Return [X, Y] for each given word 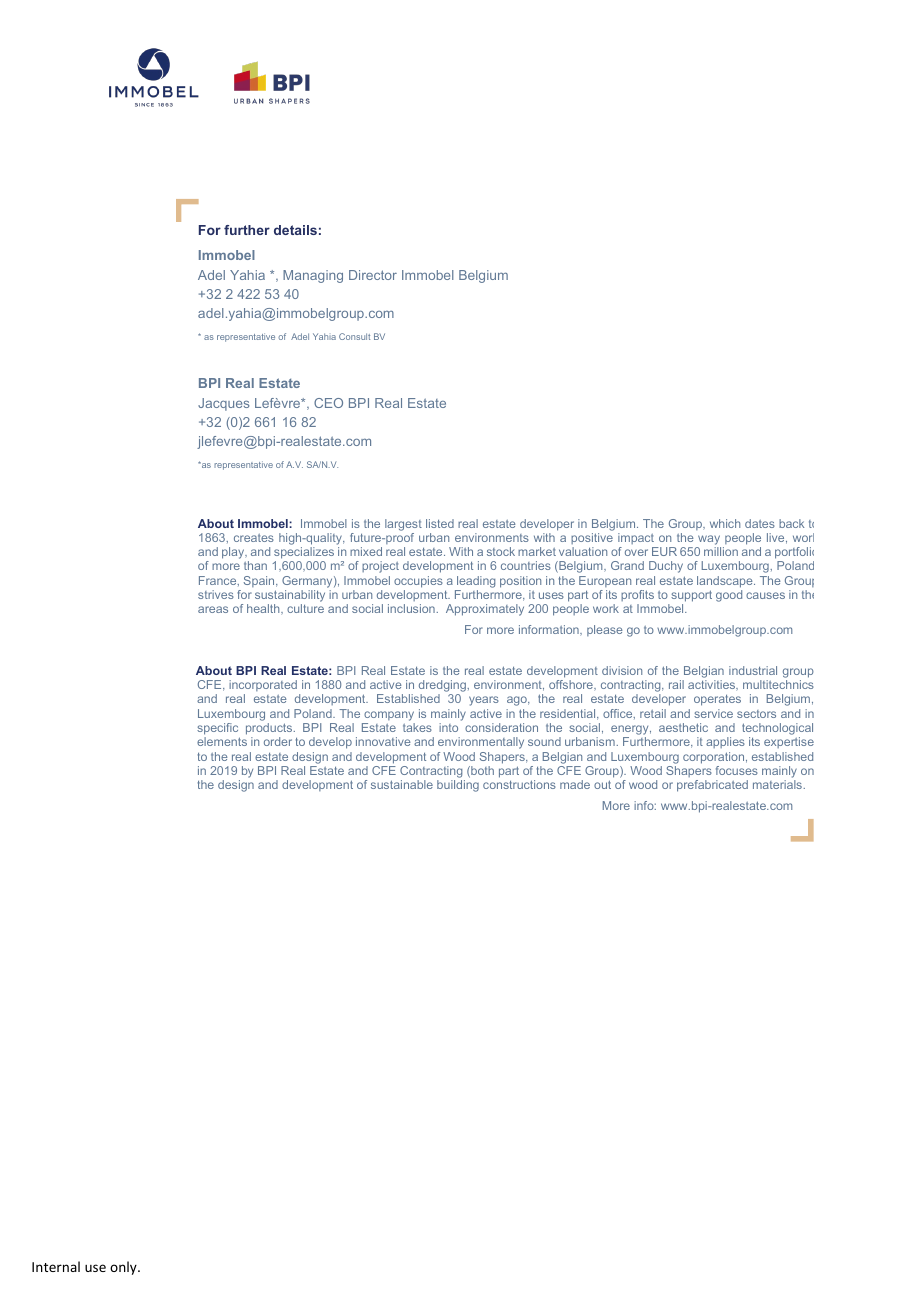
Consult [354, 336]
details [295, 230]
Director [373, 275]
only [124, 1268]
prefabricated [712, 786]
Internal [56, 1266]
